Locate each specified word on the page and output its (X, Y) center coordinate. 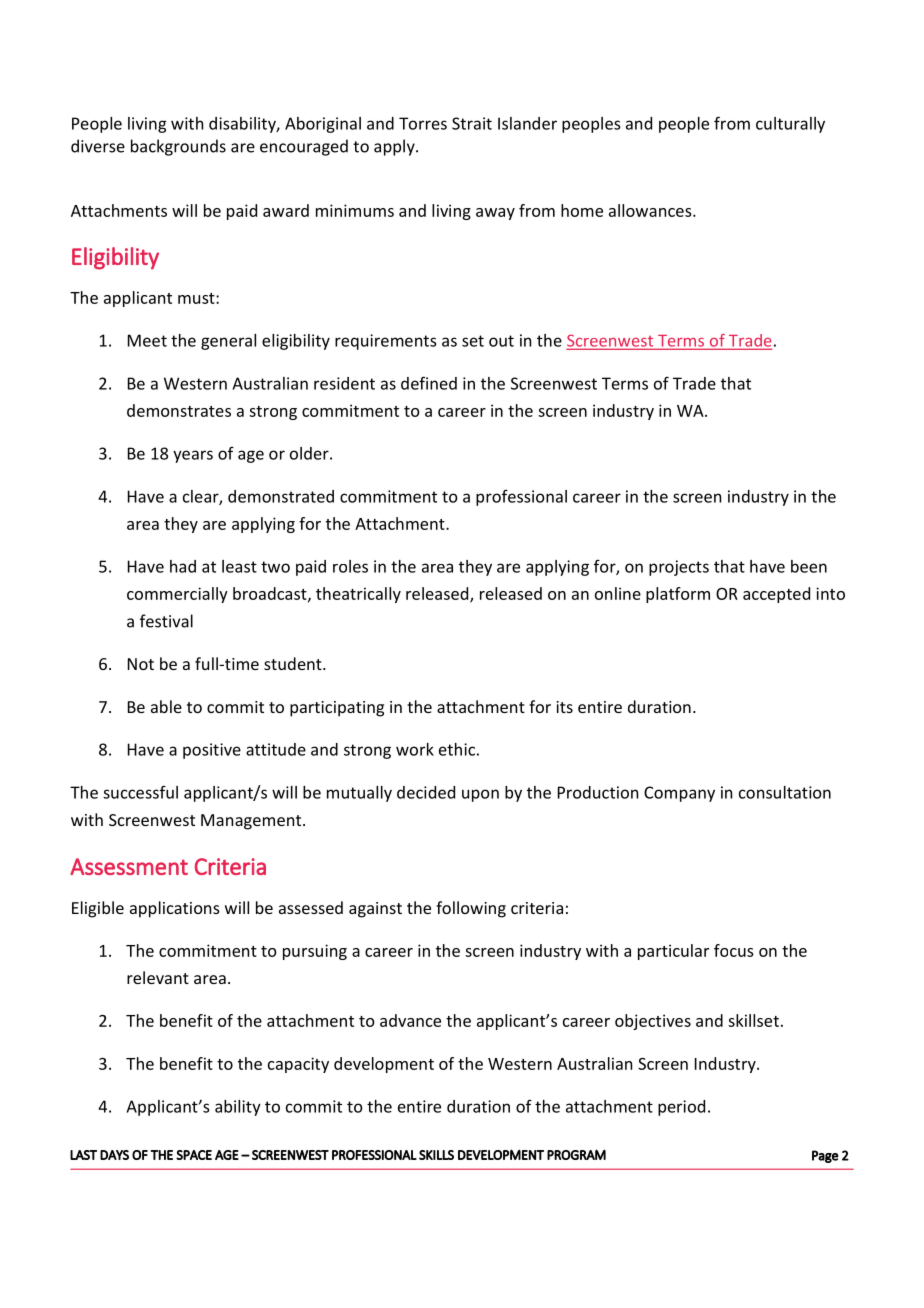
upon (480, 795)
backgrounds (178, 147)
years (193, 456)
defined (429, 383)
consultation (785, 792)
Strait (472, 123)
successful (140, 792)
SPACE (194, 1155)
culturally (790, 125)
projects (679, 568)
